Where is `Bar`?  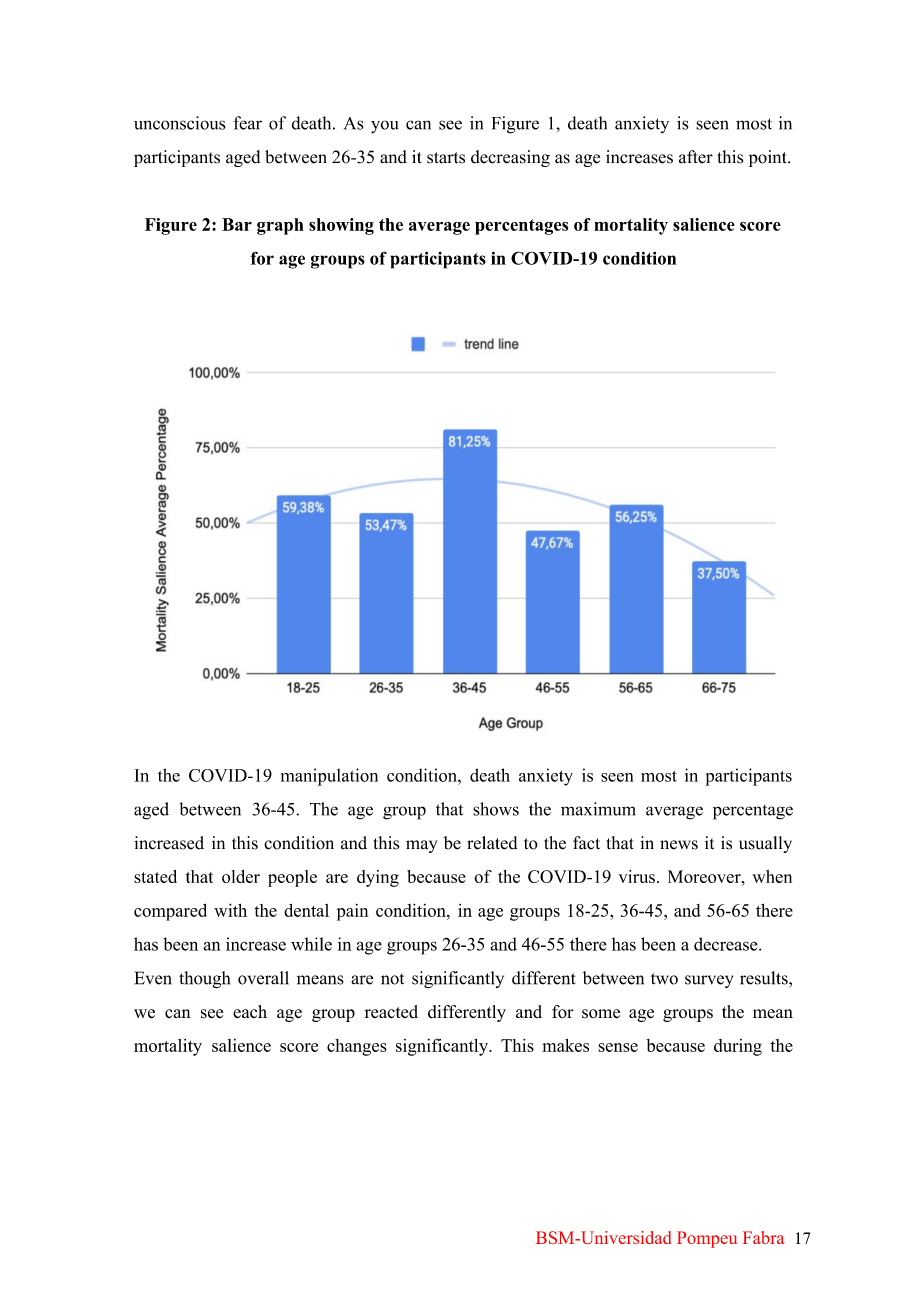 Bar is located at coordinates (237, 224).
